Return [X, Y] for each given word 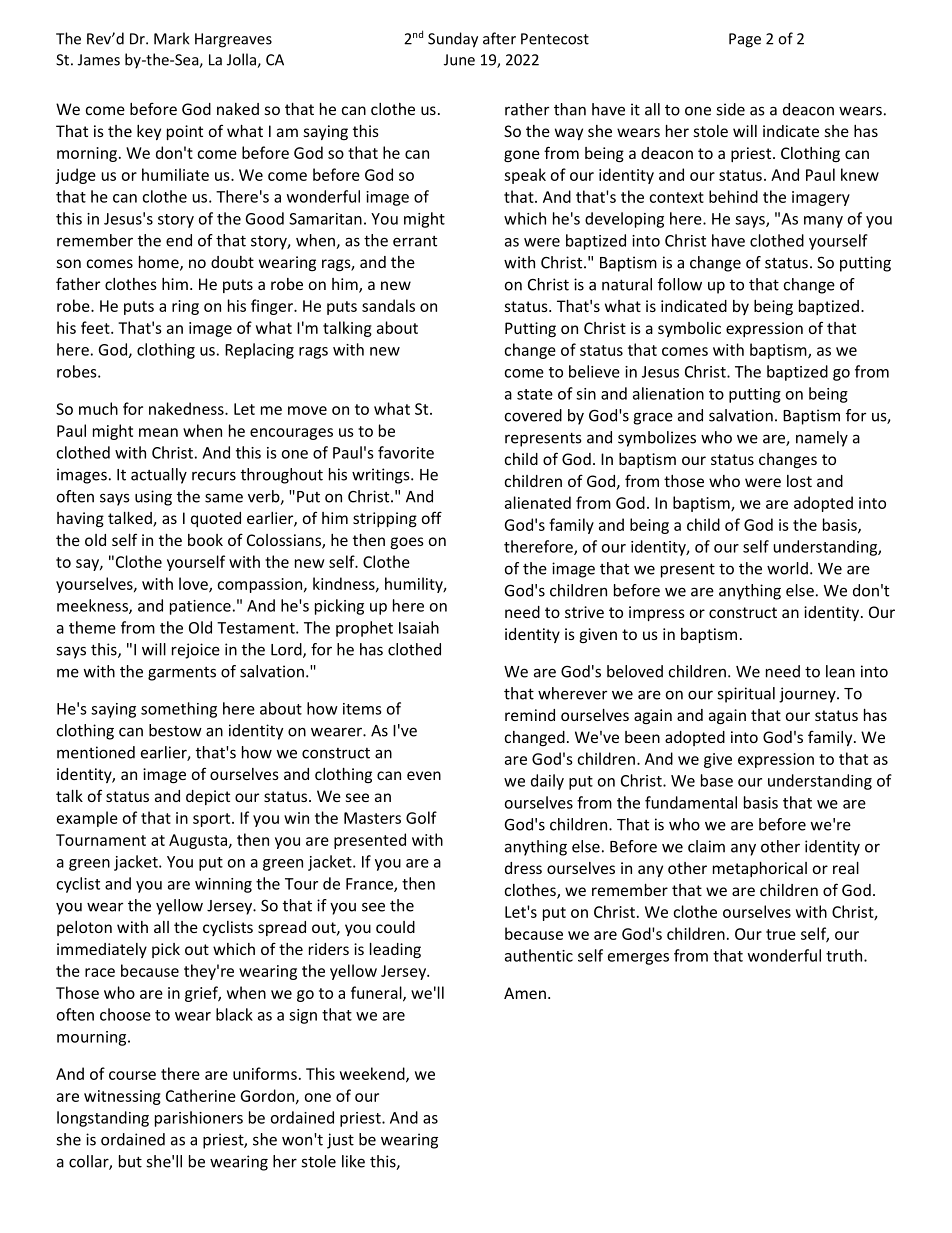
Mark [172, 38]
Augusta [198, 841]
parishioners [199, 1119]
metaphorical [760, 869]
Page [745, 40]
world [787, 568]
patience [200, 607]
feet [96, 327]
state [535, 394]
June [459, 60]
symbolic [689, 329]
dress [523, 868]
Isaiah [419, 627]
